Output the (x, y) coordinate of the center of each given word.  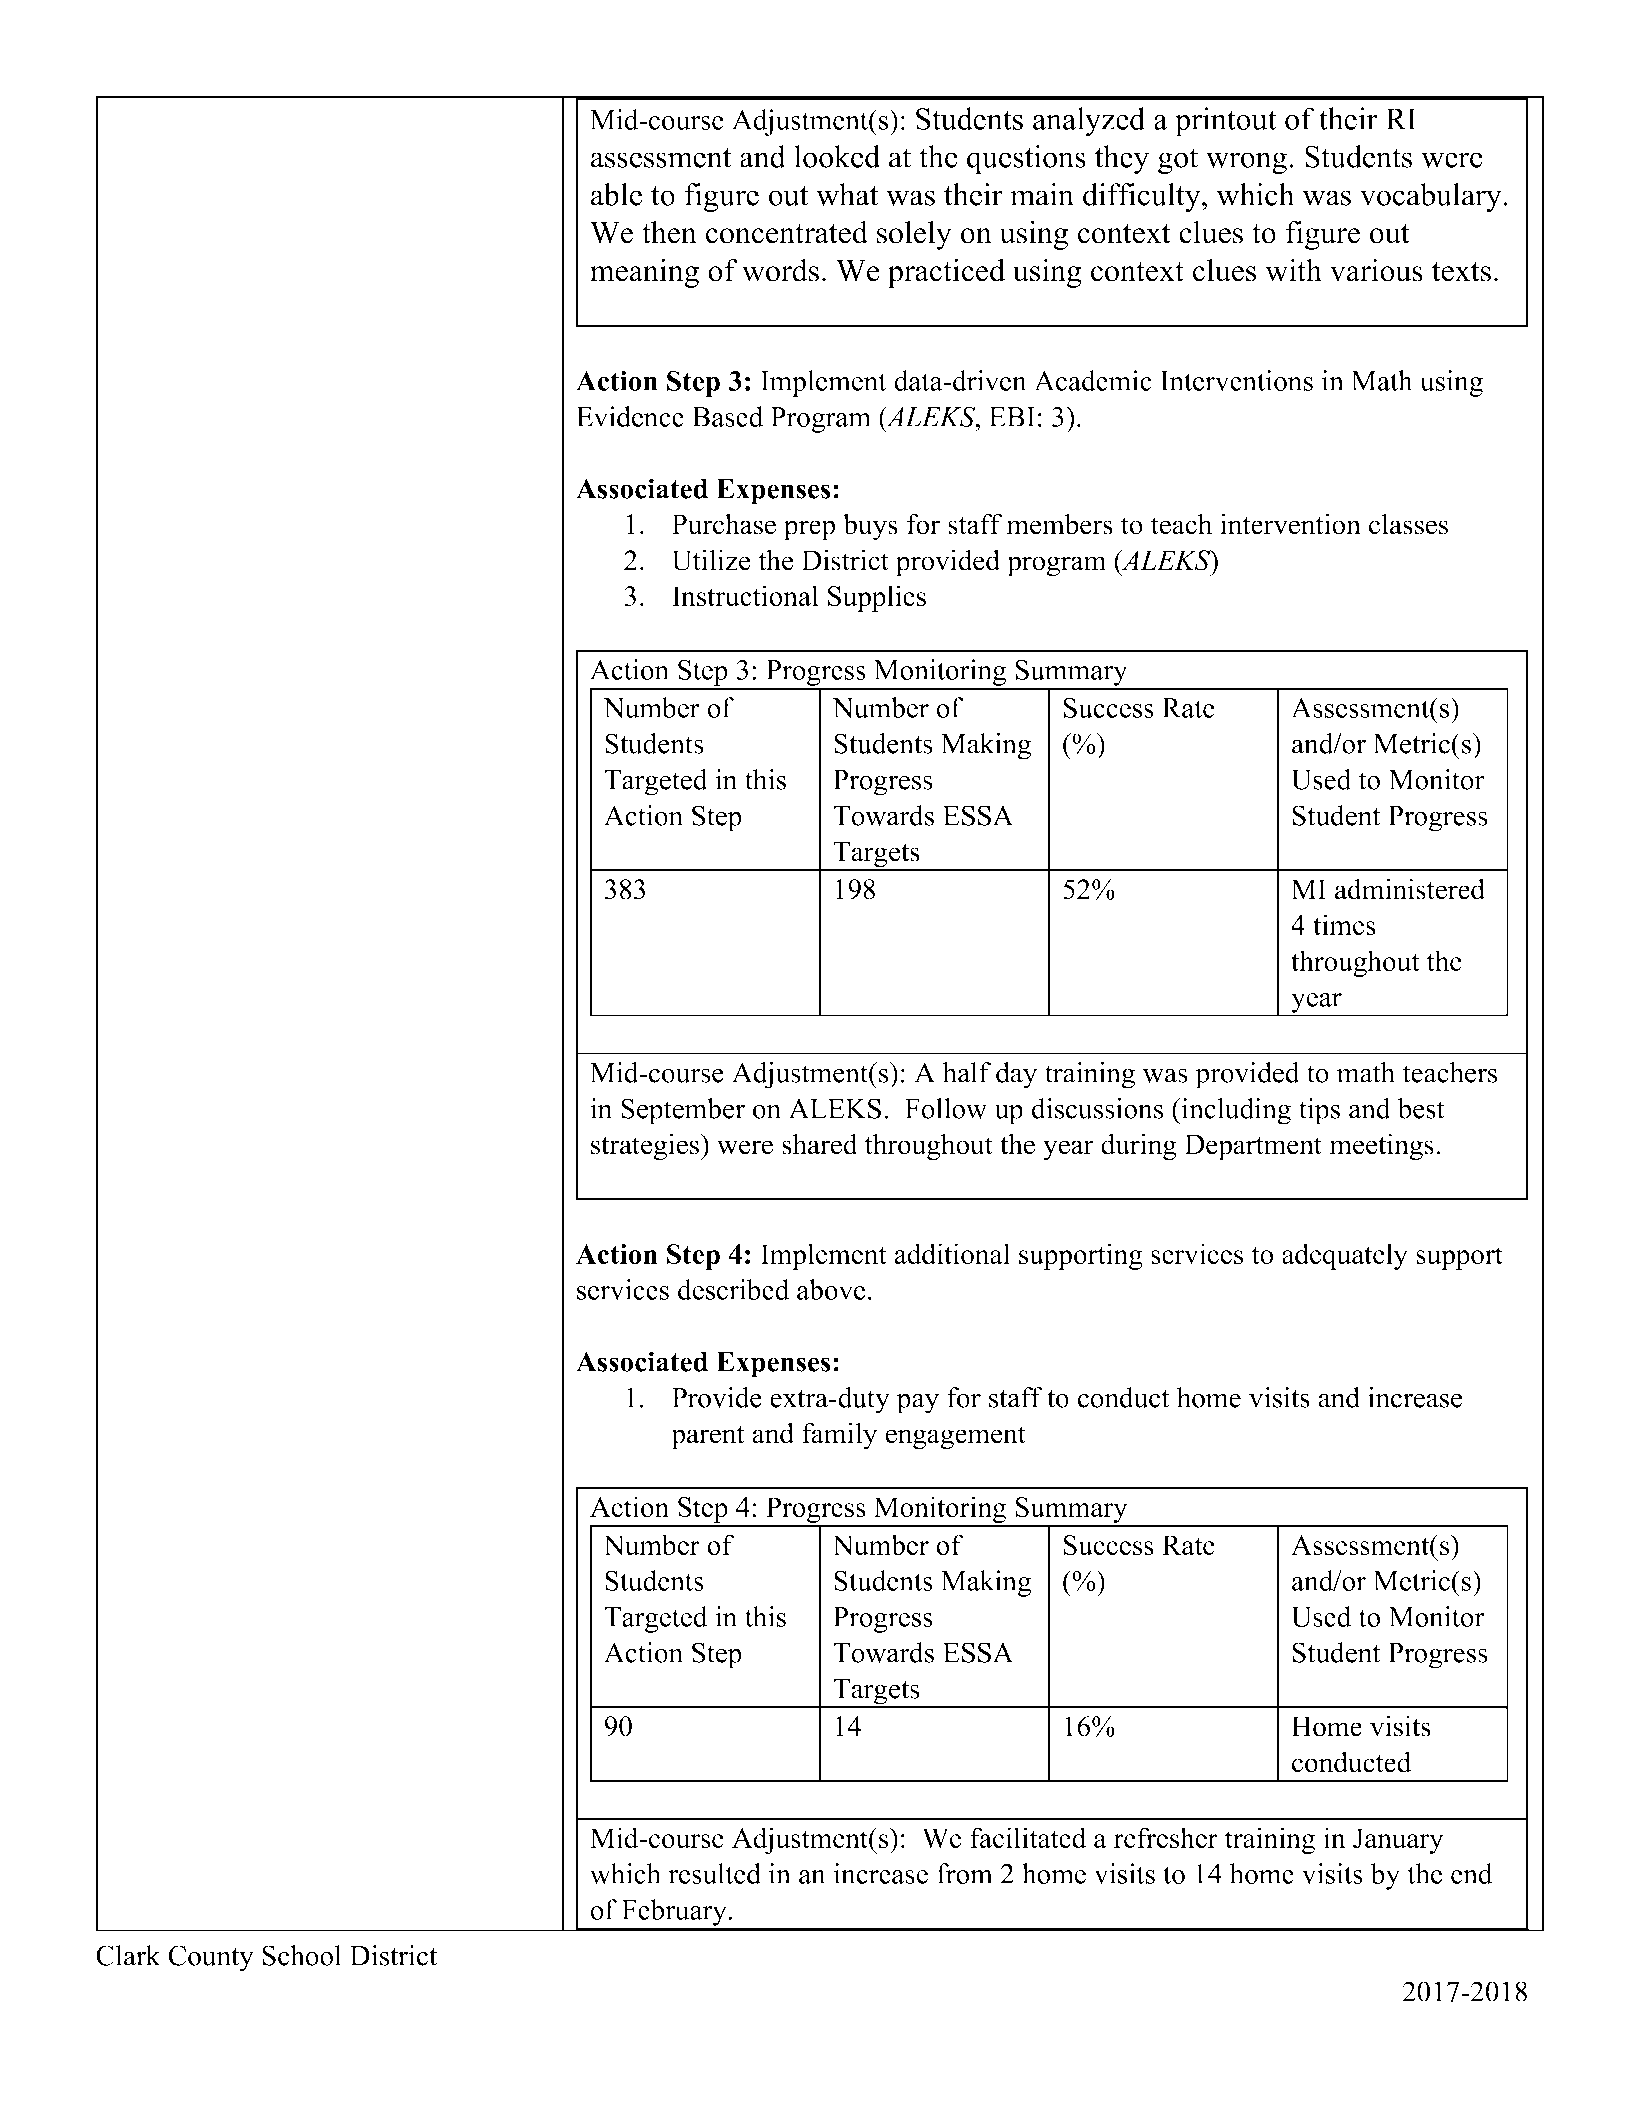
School (301, 1955)
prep (809, 530)
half (967, 1072)
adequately (1344, 1256)
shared (820, 1144)
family (839, 1436)
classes (1408, 524)
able (616, 194)
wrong (1246, 163)
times (1344, 924)
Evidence (630, 416)
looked (837, 156)
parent (707, 1438)
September (683, 1111)
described (733, 1289)
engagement (955, 1438)
